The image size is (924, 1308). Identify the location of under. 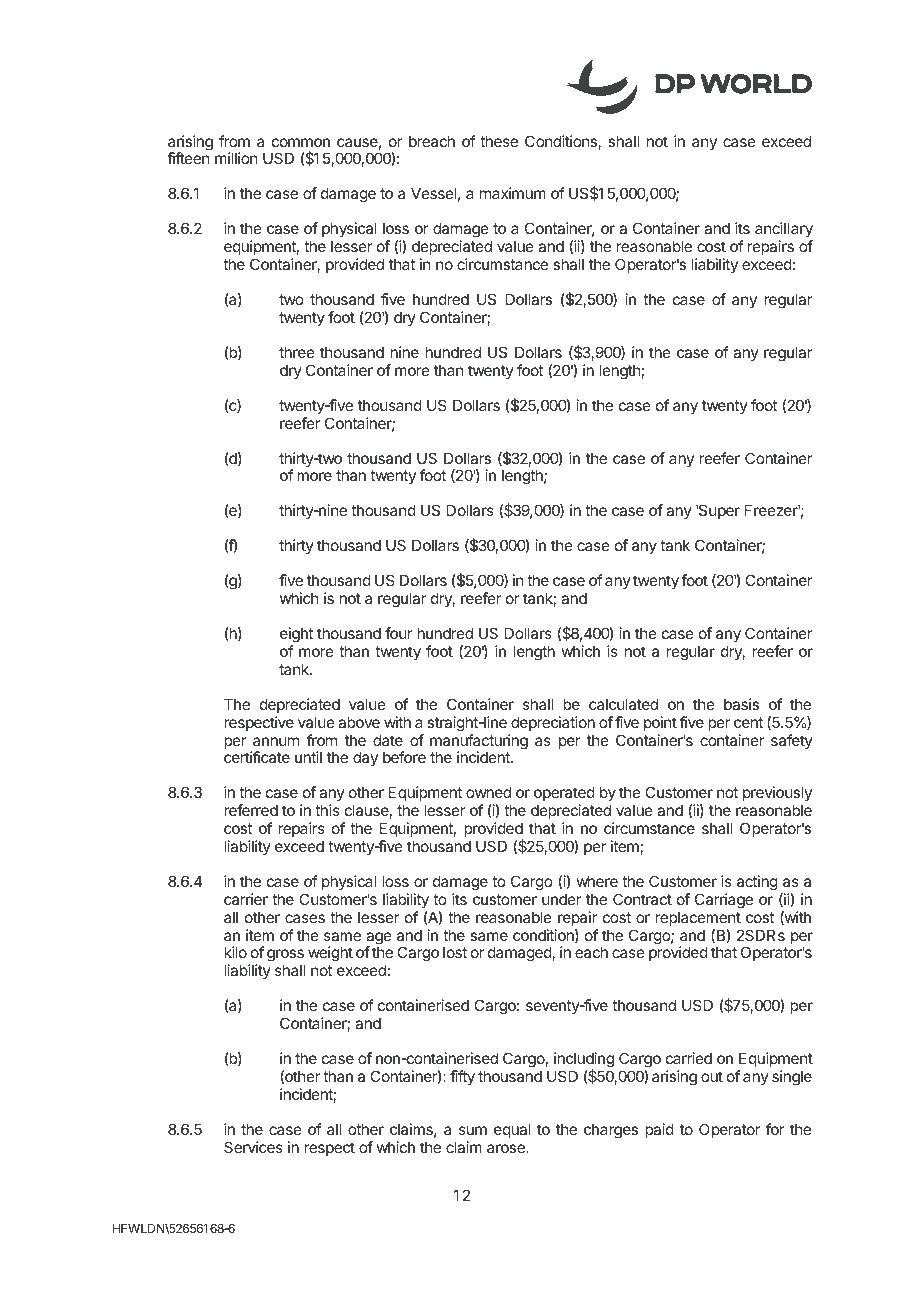
(561, 899).
